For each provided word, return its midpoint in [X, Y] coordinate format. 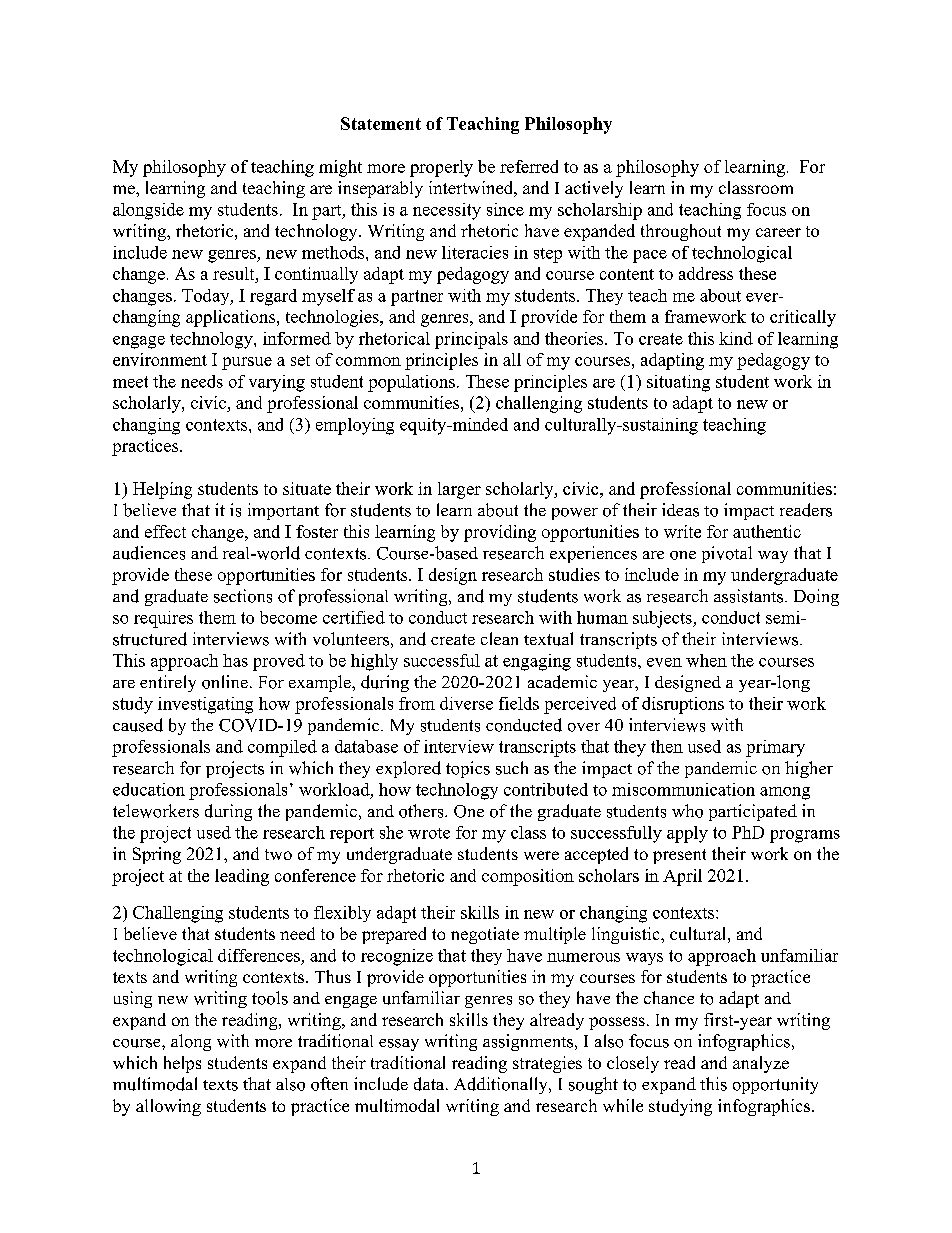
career [778, 232]
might [340, 168]
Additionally [502, 1085]
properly [441, 168]
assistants [750, 596]
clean [499, 638]
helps [182, 1064]
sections [243, 596]
